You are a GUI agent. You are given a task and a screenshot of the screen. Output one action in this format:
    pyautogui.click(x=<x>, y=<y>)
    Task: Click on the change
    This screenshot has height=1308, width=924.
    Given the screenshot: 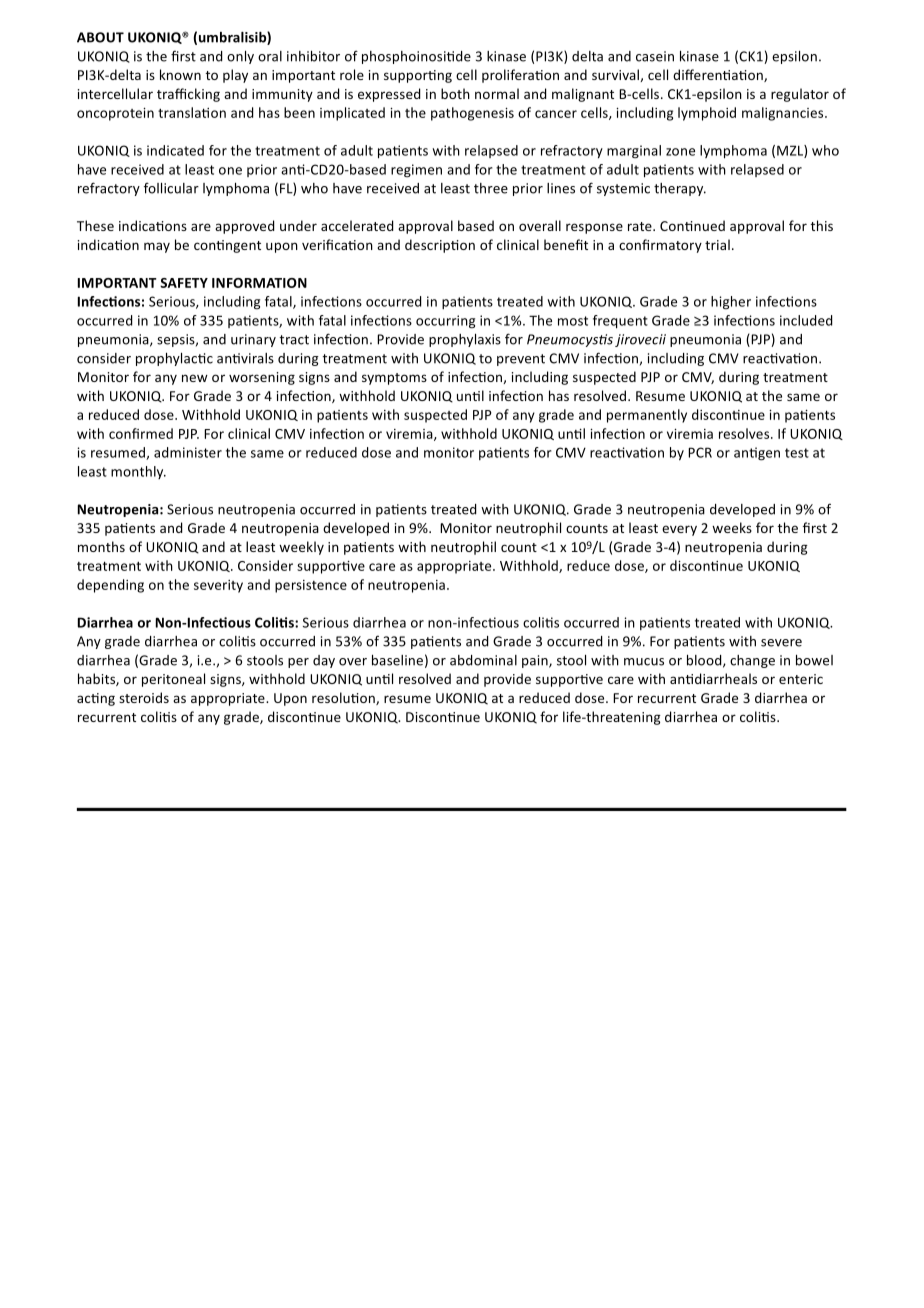 What is the action you would take?
    pyautogui.click(x=752, y=661)
